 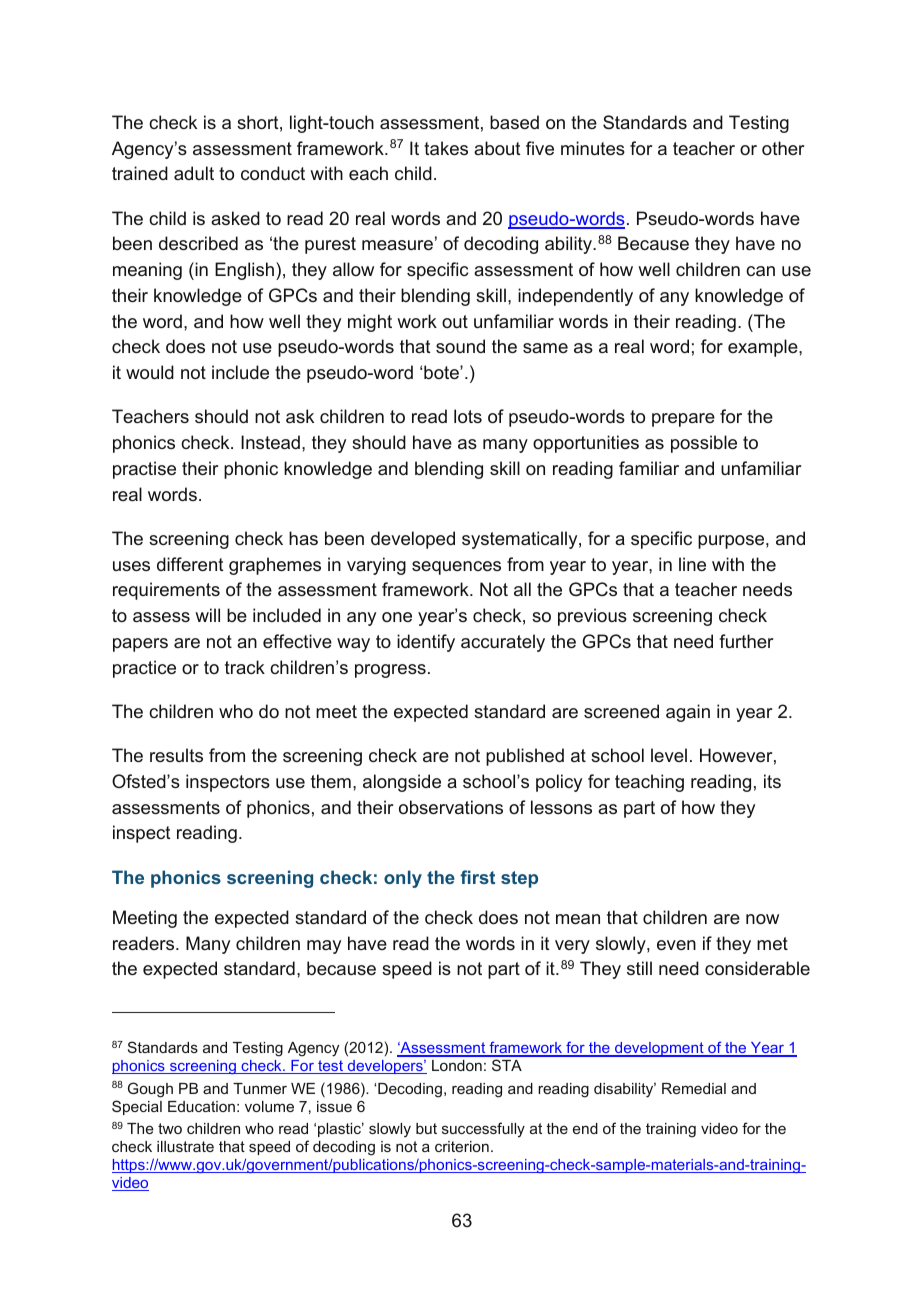 What do you see at coordinates (669, 755) in the screenshot?
I see `level` at bounding box center [669, 755].
